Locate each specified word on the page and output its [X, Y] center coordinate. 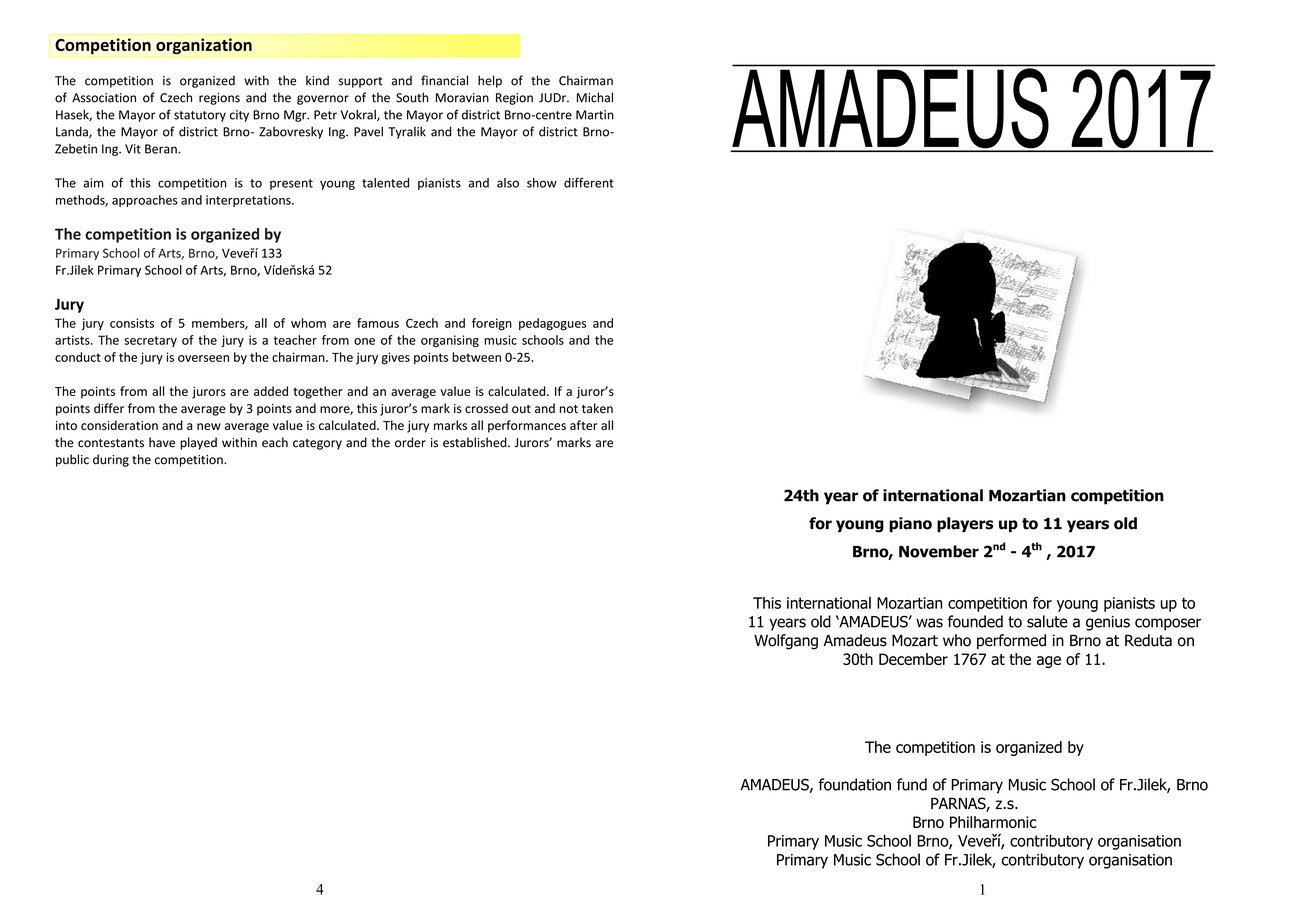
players [965, 525]
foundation [855, 784]
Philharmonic [993, 822]
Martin [595, 115]
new [209, 426]
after [584, 425]
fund [912, 784]
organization [204, 46]
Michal [595, 97]
